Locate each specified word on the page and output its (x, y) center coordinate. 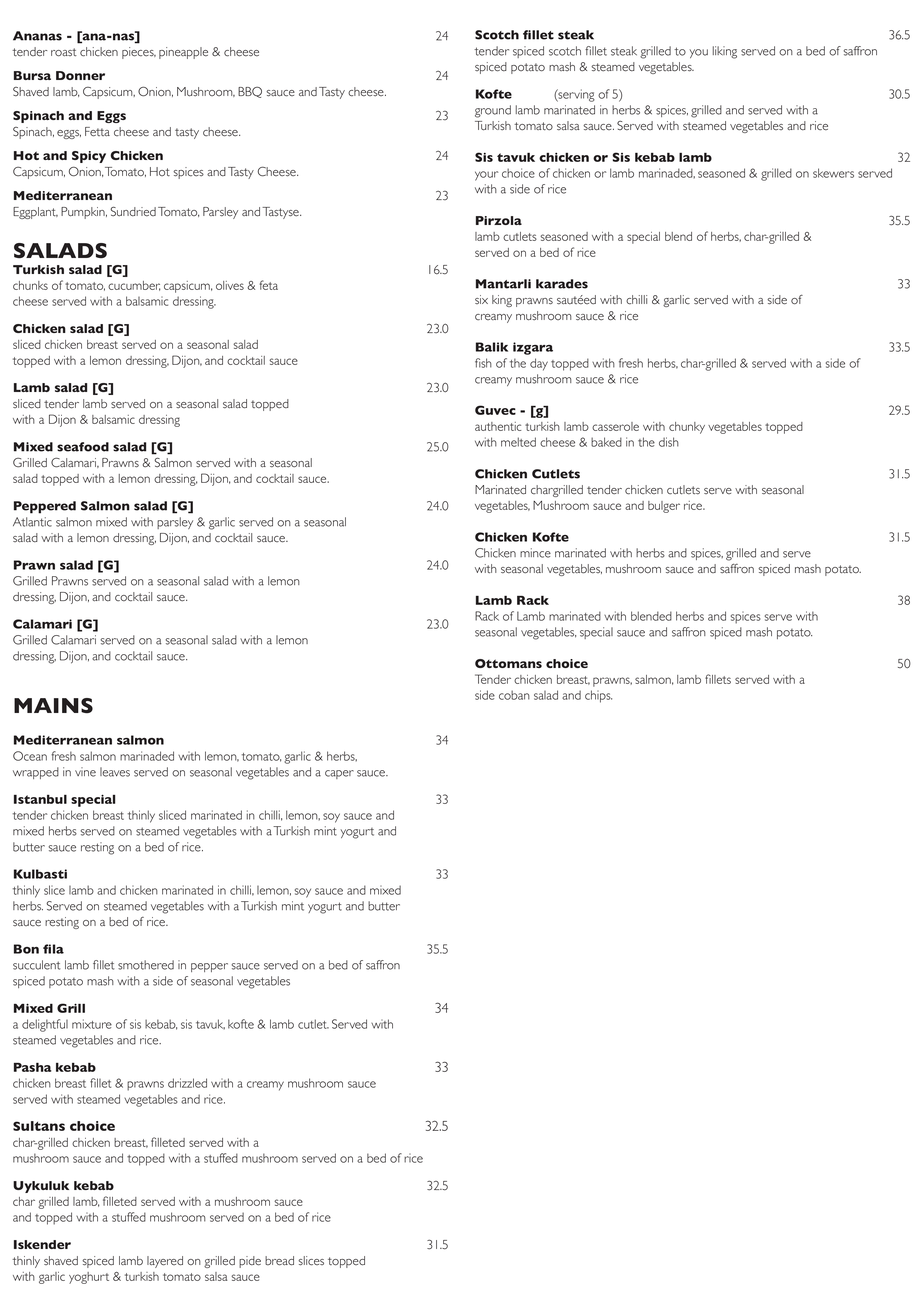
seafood (83, 447)
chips (598, 696)
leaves (115, 772)
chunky (687, 428)
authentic (498, 426)
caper (339, 774)
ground (493, 111)
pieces (139, 53)
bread (279, 1261)
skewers (833, 173)
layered (165, 1262)
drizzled (187, 1083)
